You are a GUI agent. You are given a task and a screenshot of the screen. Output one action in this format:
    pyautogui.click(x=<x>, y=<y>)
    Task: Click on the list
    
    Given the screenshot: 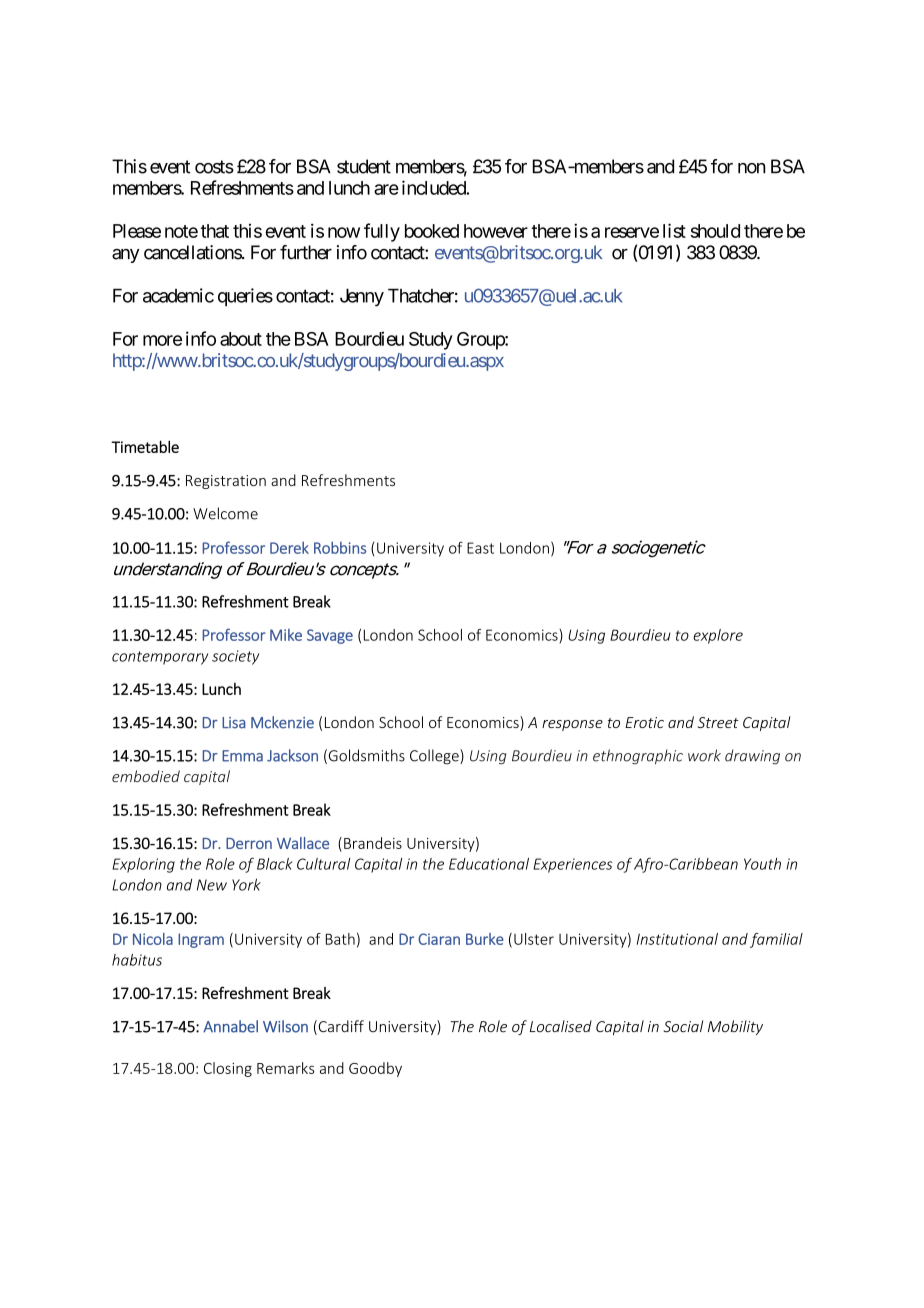 What is the action you would take?
    pyautogui.click(x=674, y=230)
